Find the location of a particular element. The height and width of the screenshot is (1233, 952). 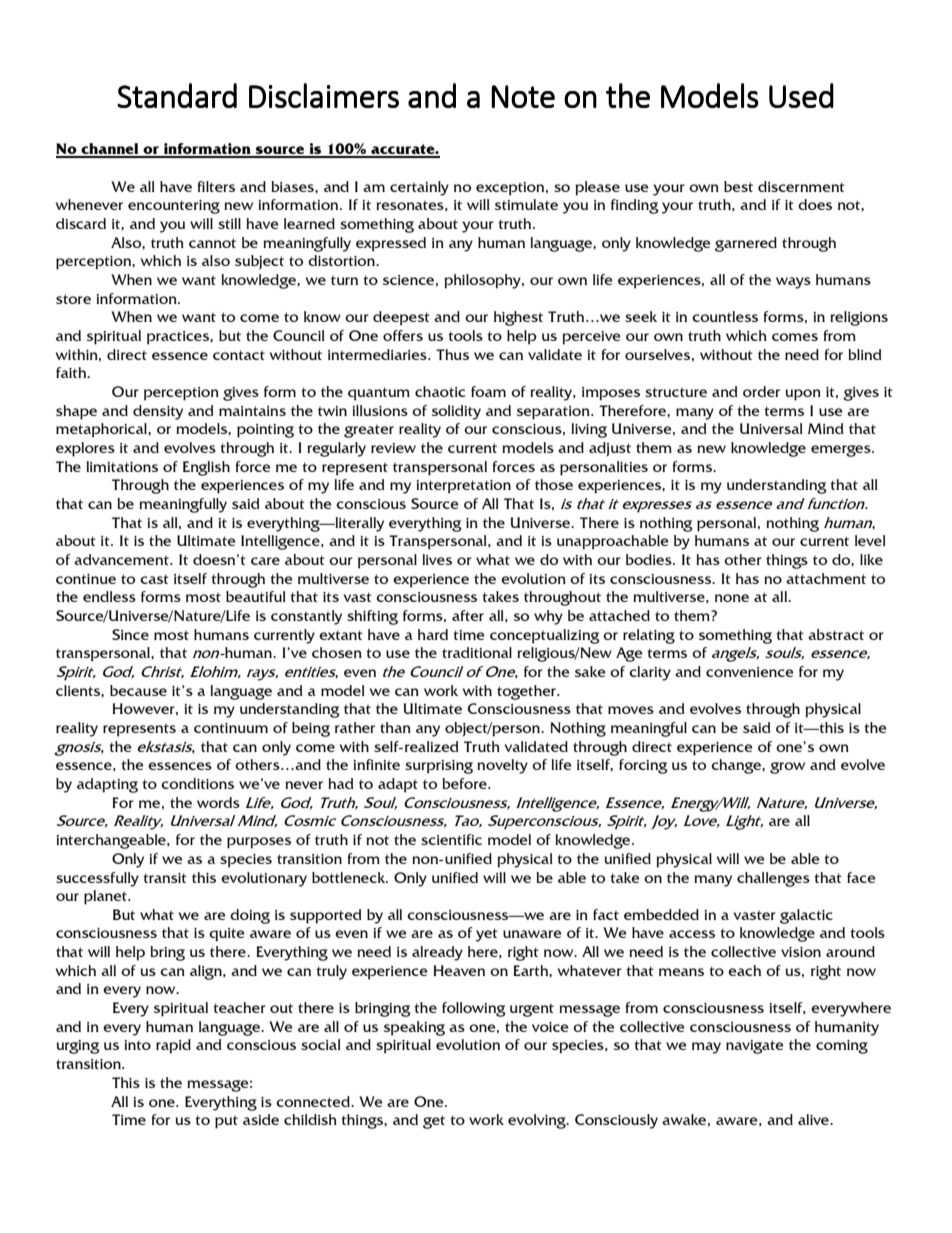

encountering is located at coordinates (174, 207).
